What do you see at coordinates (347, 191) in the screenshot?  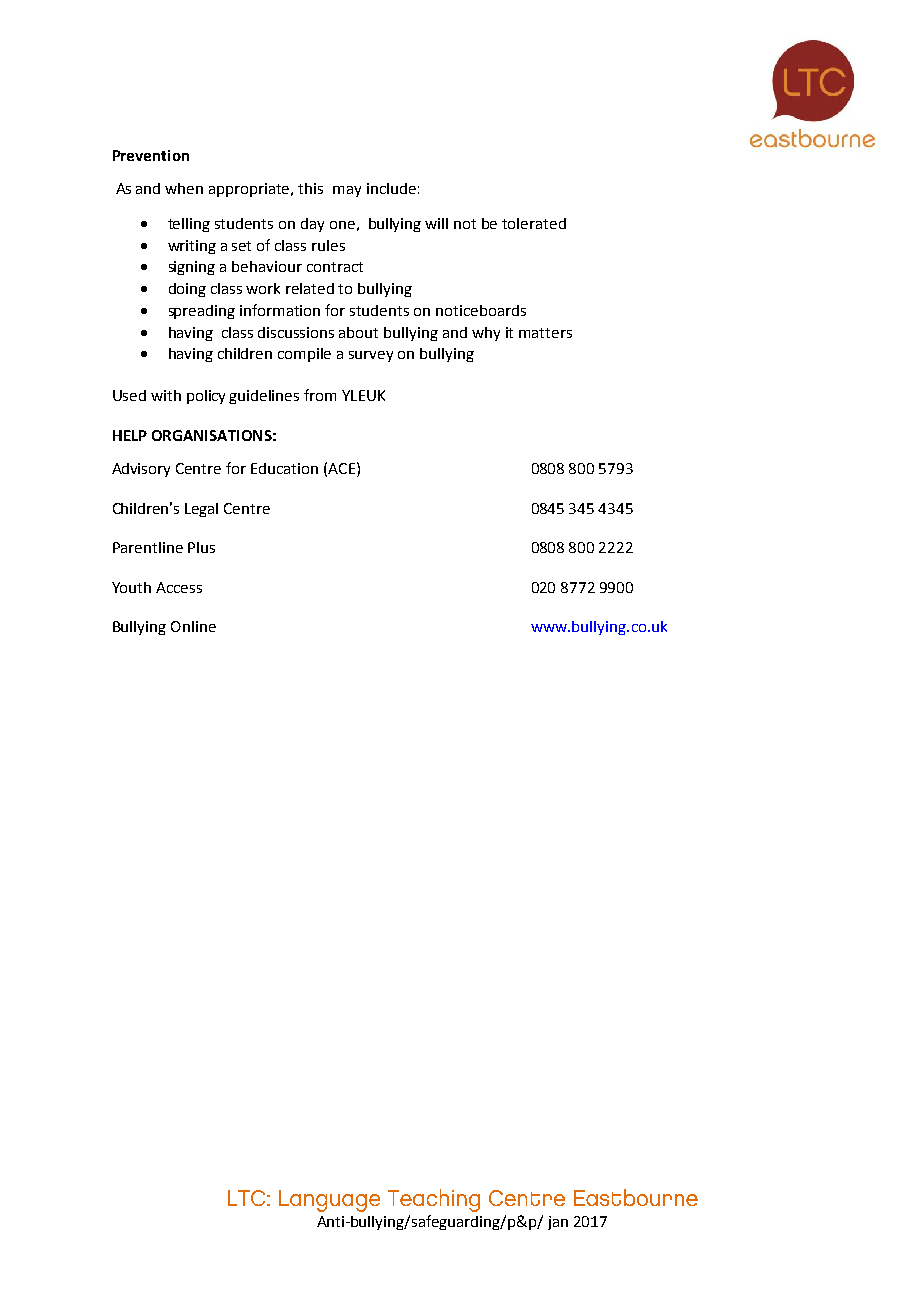 I see `may` at bounding box center [347, 191].
